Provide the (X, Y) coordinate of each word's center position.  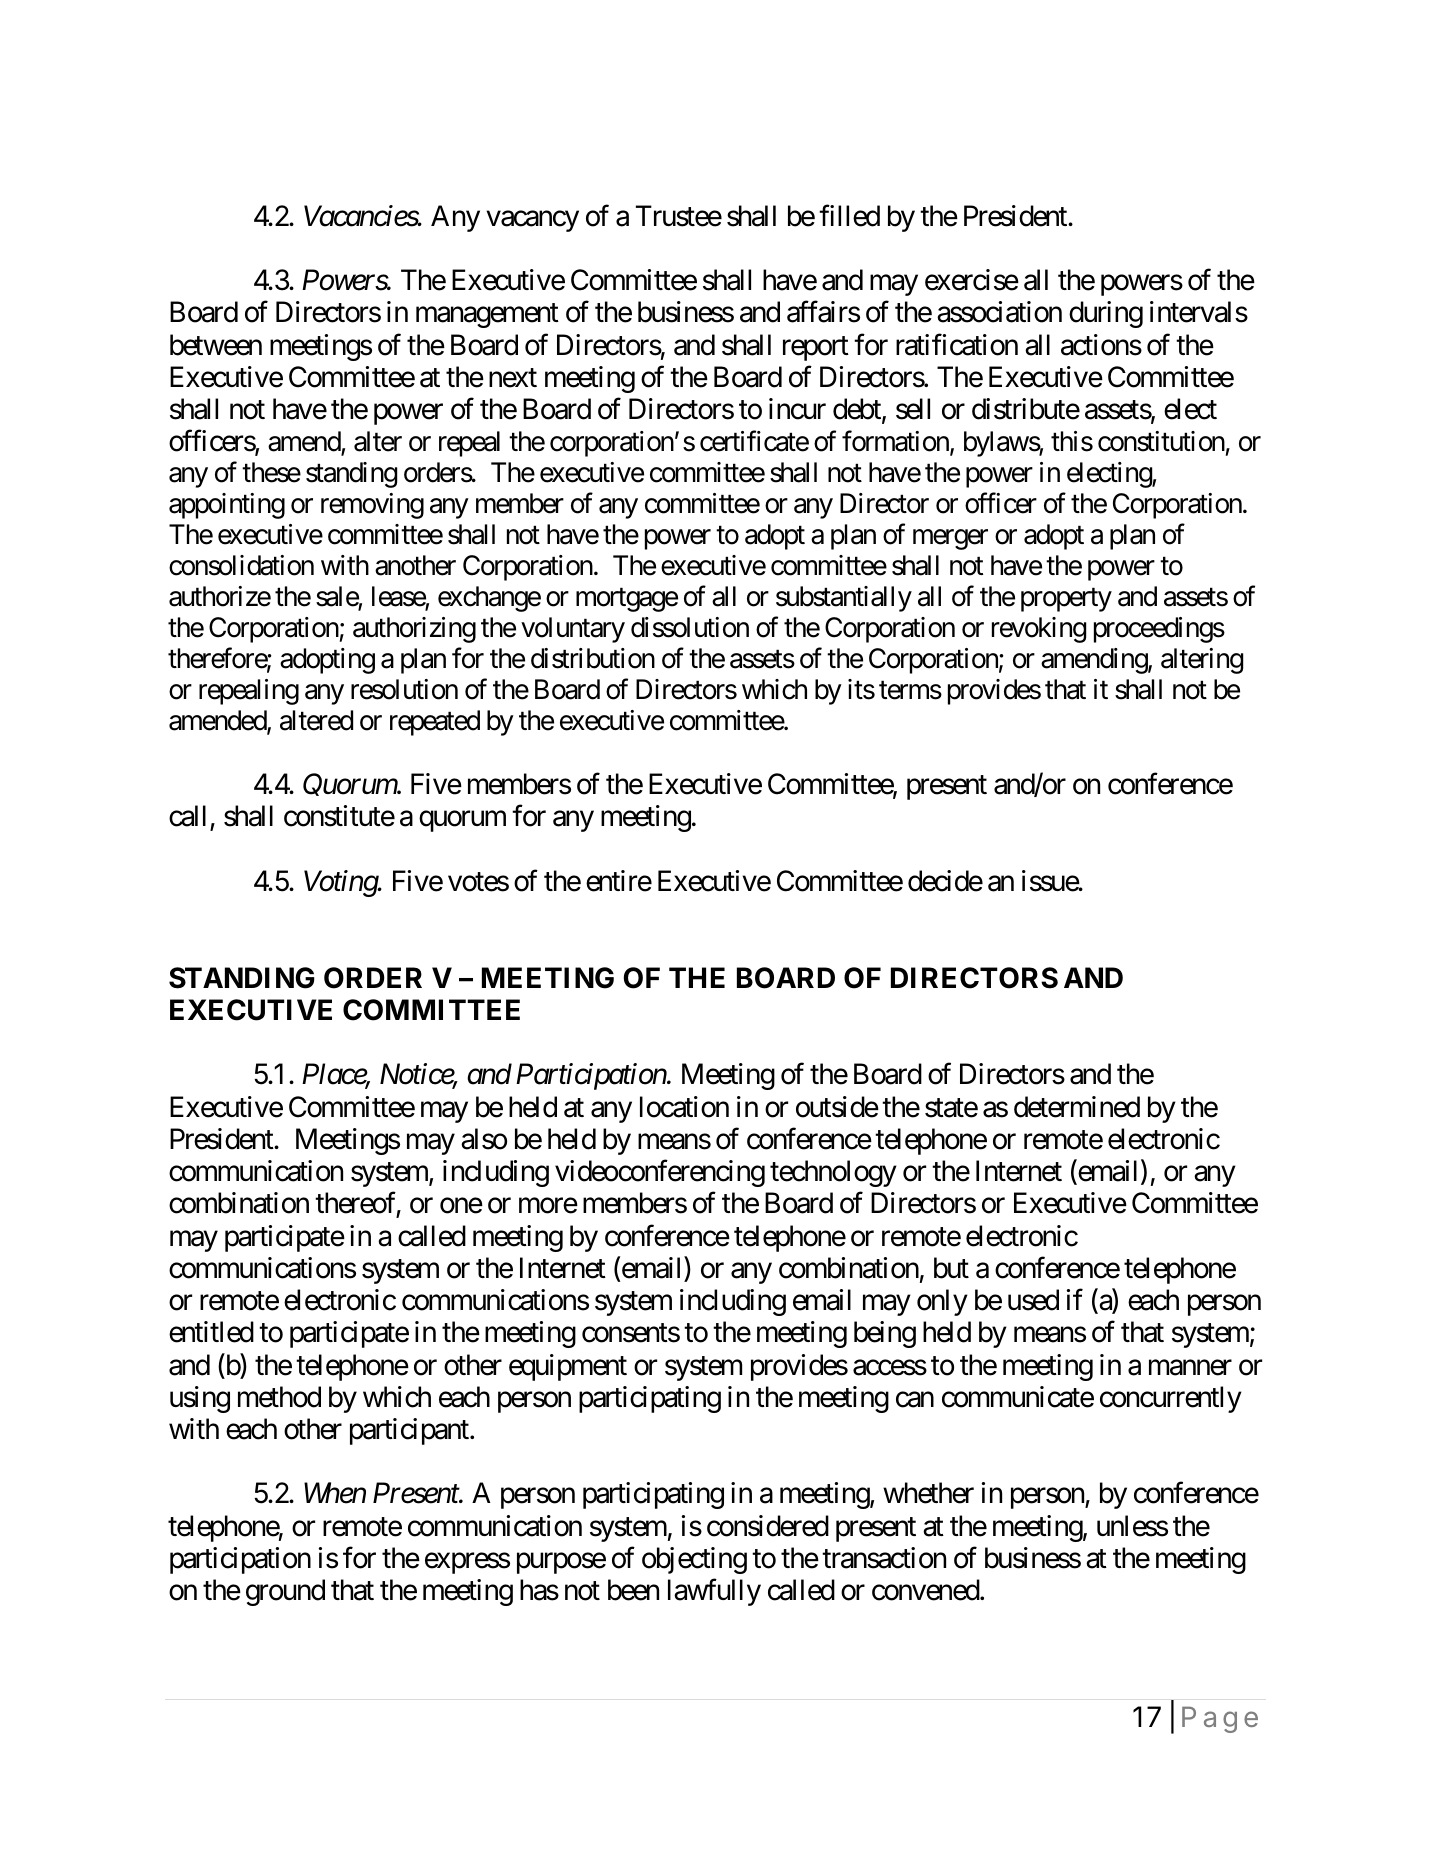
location (684, 1107)
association (999, 312)
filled (849, 215)
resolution (404, 689)
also (484, 1139)
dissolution (690, 627)
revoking (1039, 630)
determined (1077, 1107)
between (216, 345)
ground (285, 1592)
